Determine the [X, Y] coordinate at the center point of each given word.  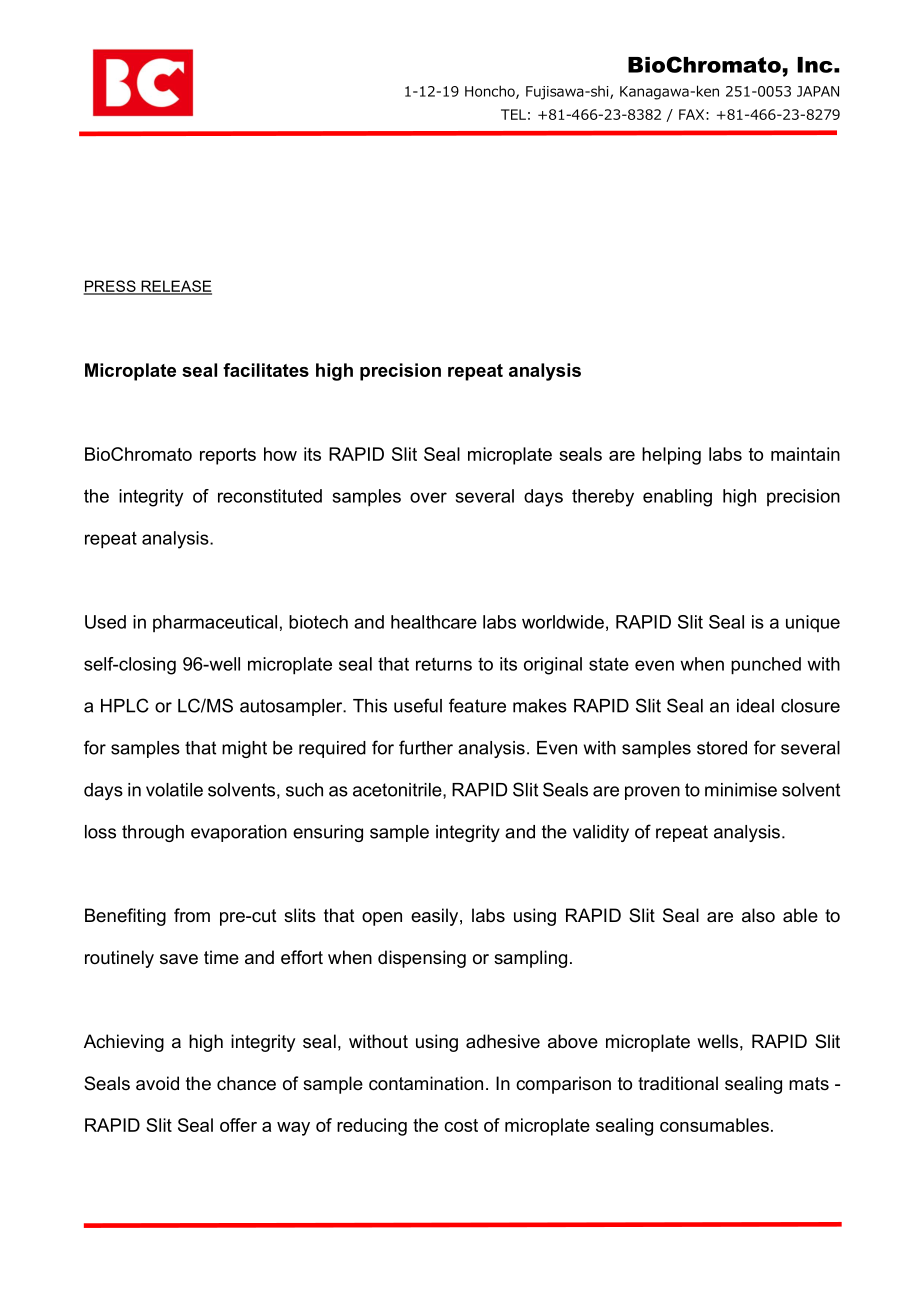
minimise [741, 790]
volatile [174, 790]
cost [461, 1125]
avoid [157, 1083]
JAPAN [818, 91]
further [426, 747]
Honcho [491, 92]
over [428, 497]
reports [228, 456]
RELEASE [175, 287]
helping [671, 456]
